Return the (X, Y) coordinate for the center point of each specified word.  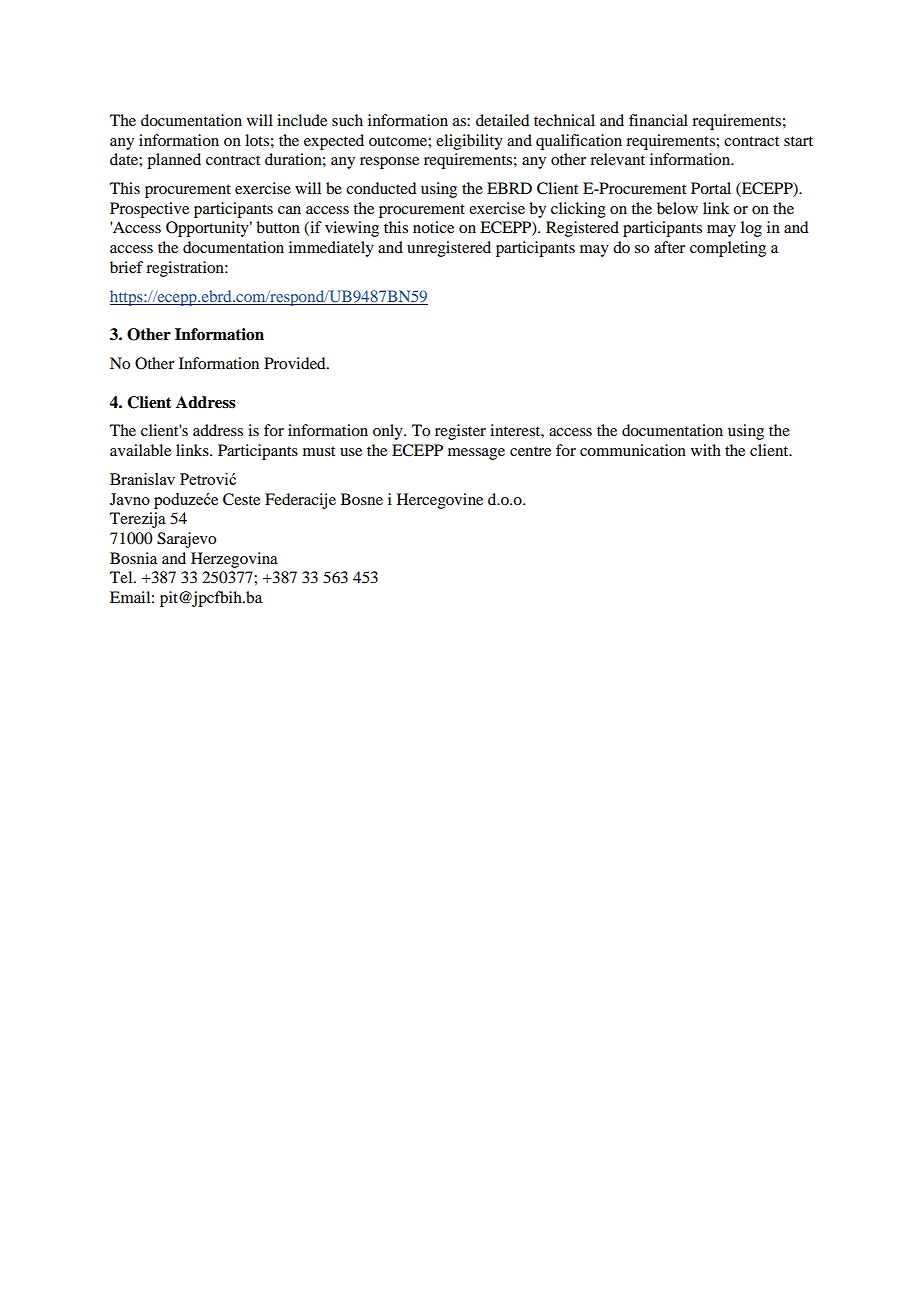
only (389, 432)
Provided (296, 363)
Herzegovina (234, 560)
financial (658, 120)
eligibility (469, 142)
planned (174, 161)
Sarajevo (186, 540)
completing (728, 249)
